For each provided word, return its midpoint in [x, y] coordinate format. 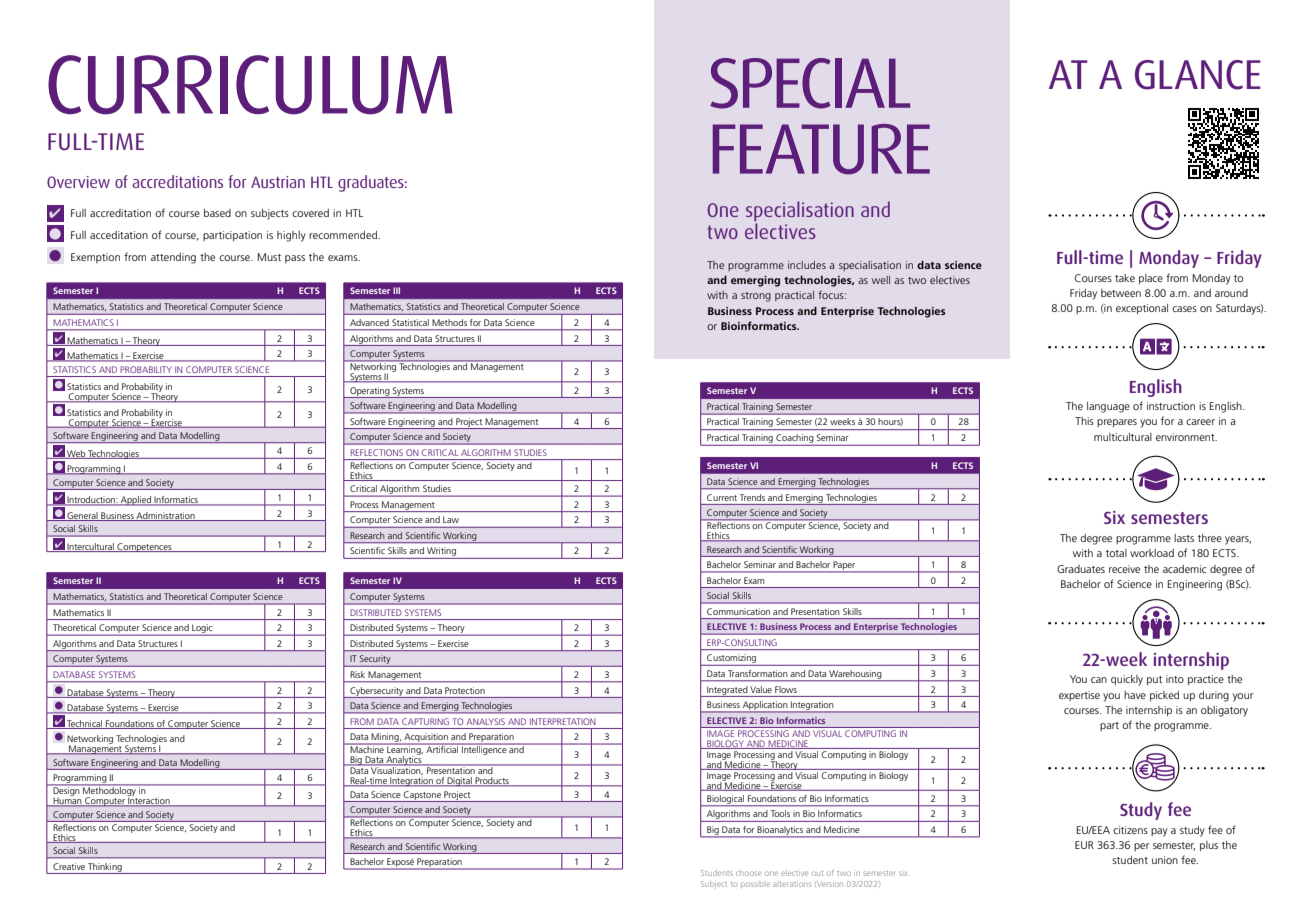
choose [749, 873]
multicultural [1123, 437]
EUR [1084, 845]
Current [722, 497]
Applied [136, 501]
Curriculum [250, 85]
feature [821, 149]
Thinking [105, 868]
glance [1198, 75]
